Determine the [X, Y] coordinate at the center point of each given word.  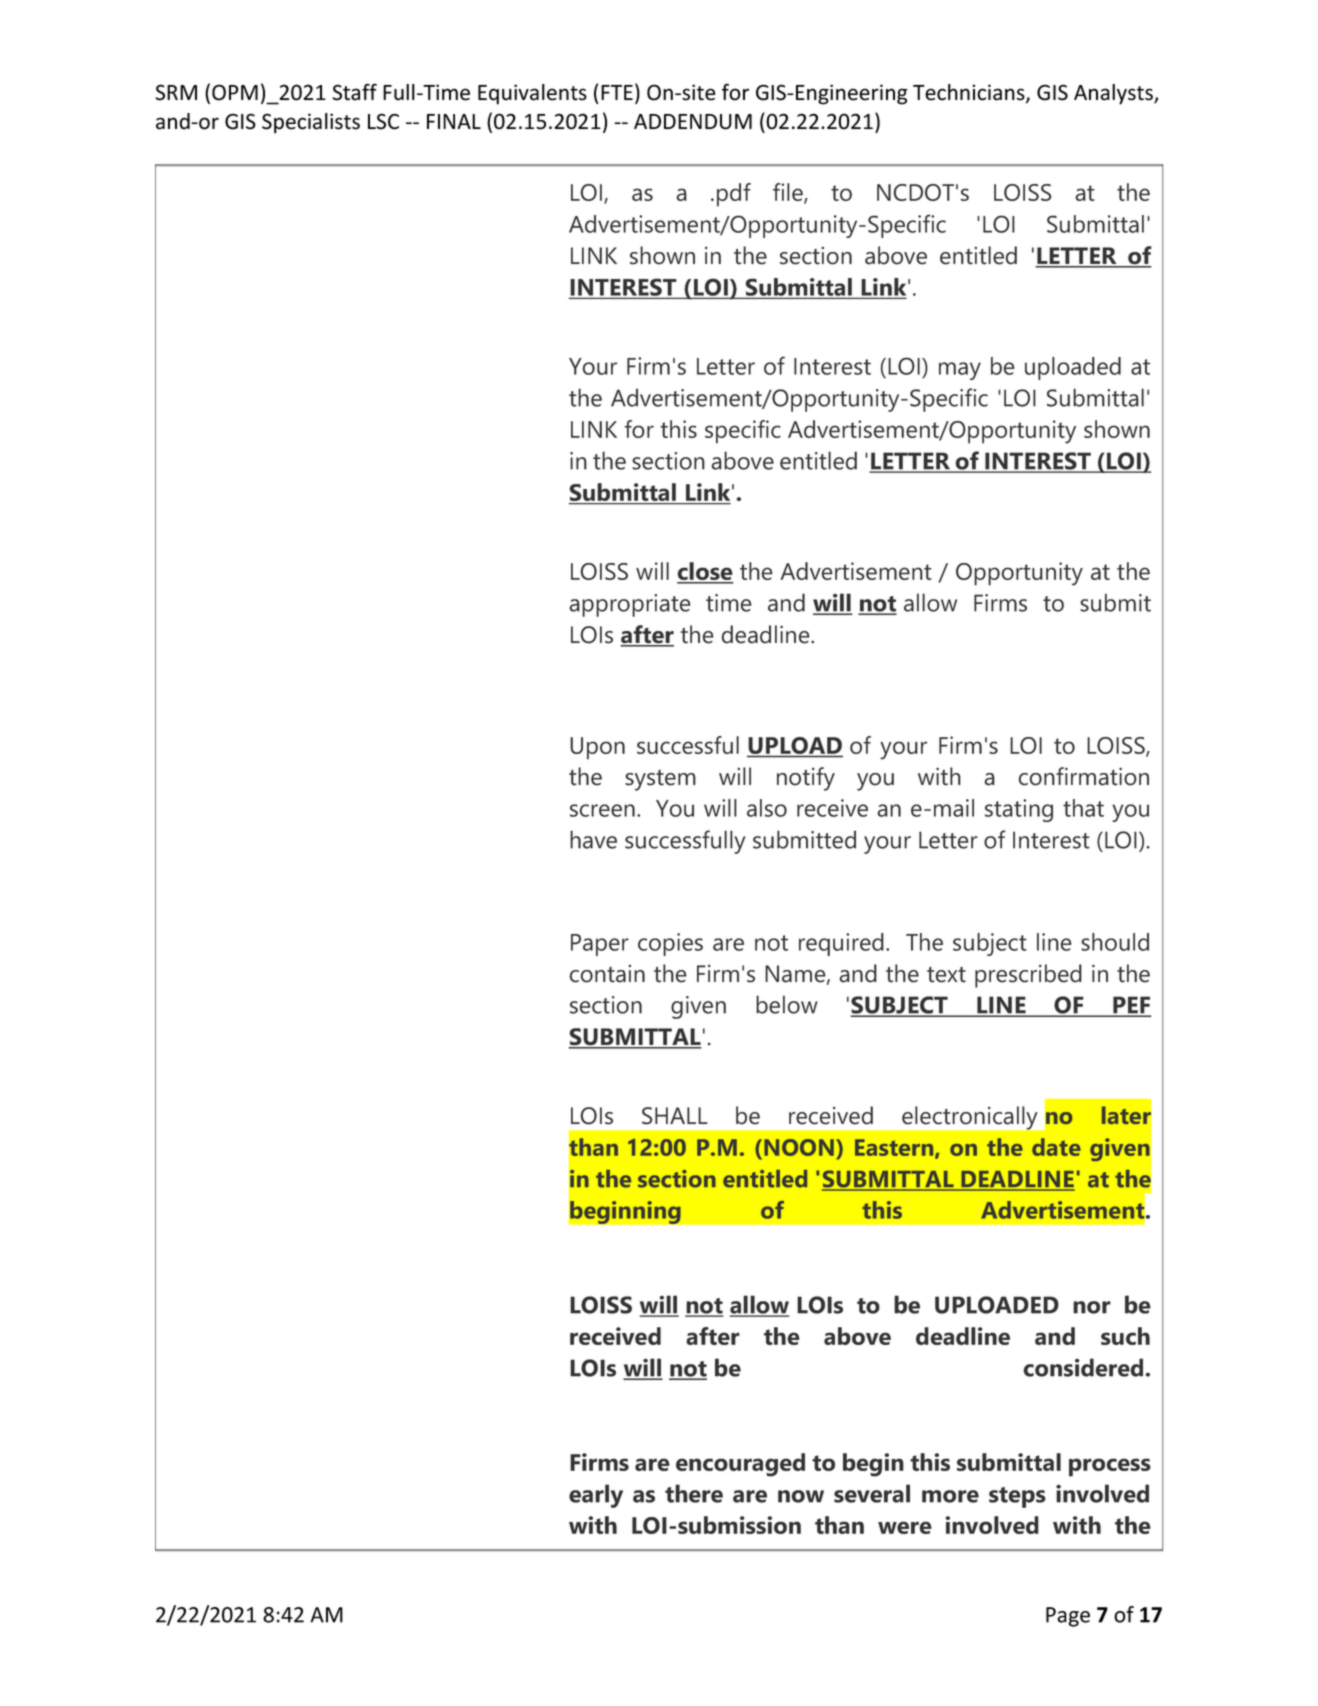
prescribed [1028, 976]
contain [607, 974]
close [705, 572]
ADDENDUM [693, 122]
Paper [600, 945]
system [660, 780]
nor [1092, 1307]
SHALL [675, 1116]
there [694, 1493]
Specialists [311, 123]
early [596, 1496]
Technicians [970, 93]
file [789, 193]
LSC [383, 121]
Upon [597, 748]
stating [1019, 810]
